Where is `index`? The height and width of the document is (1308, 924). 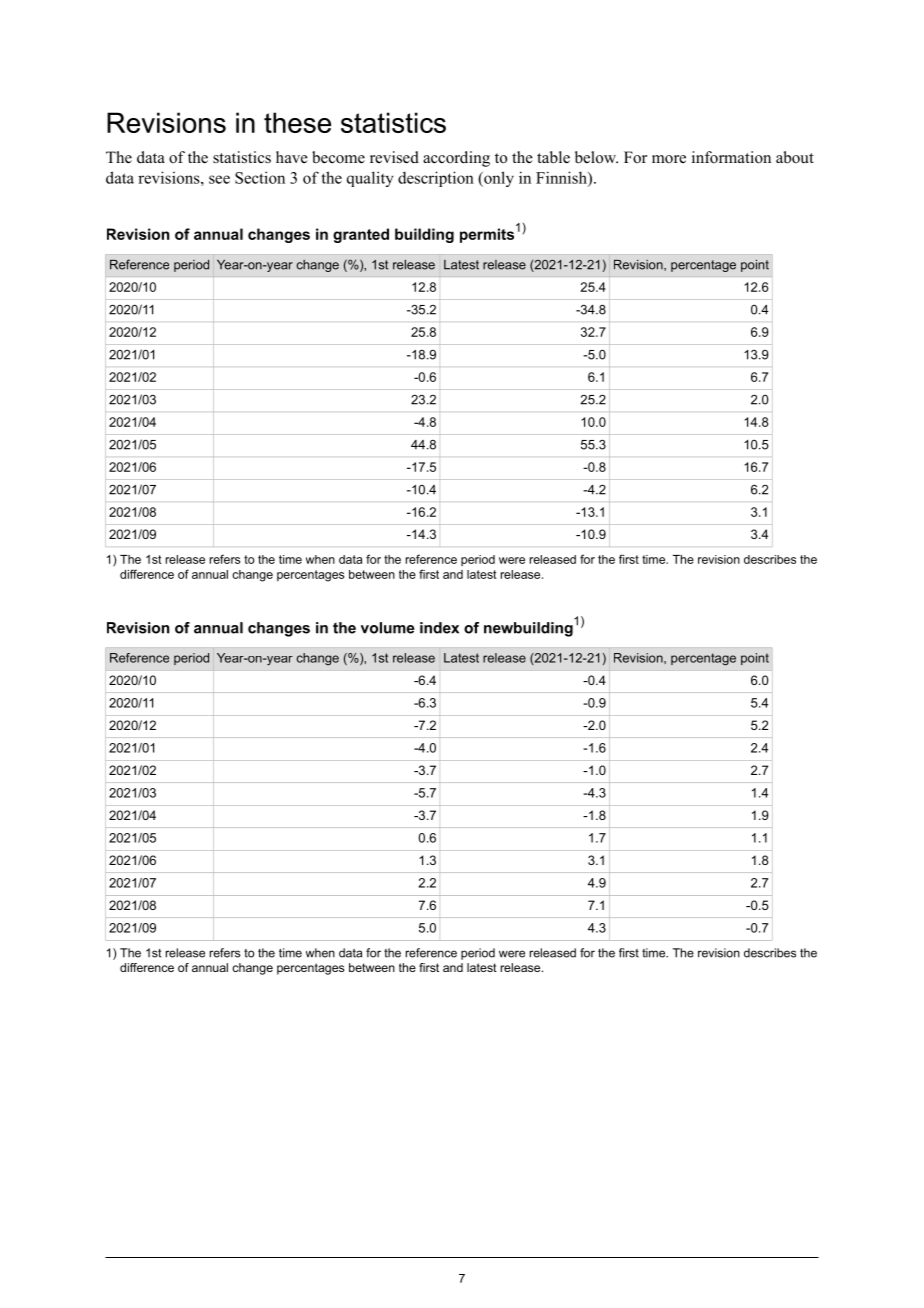 index is located at coordinates (439, 628).
